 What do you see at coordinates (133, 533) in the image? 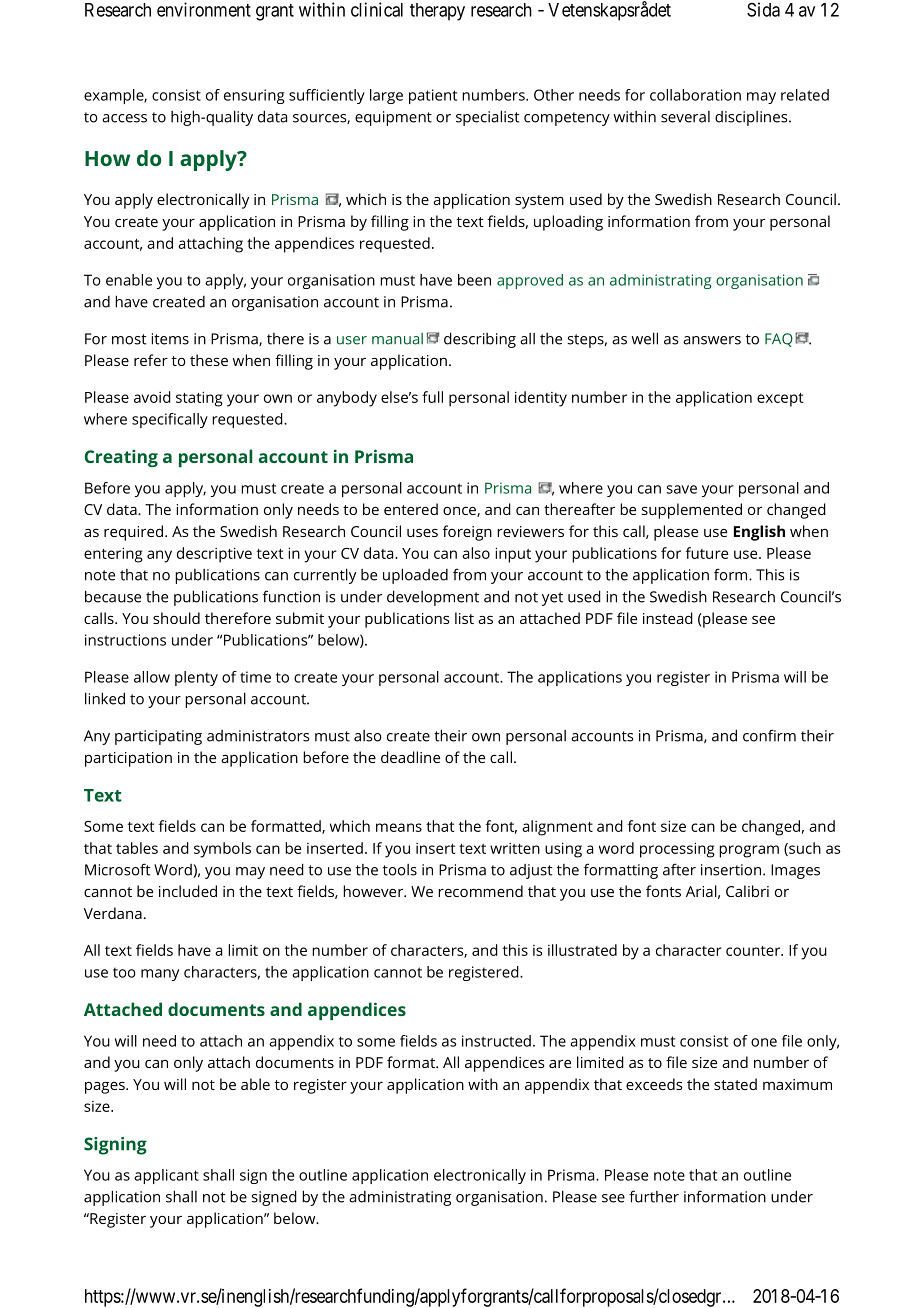
I see `required` at bounding box center [133, 533].
